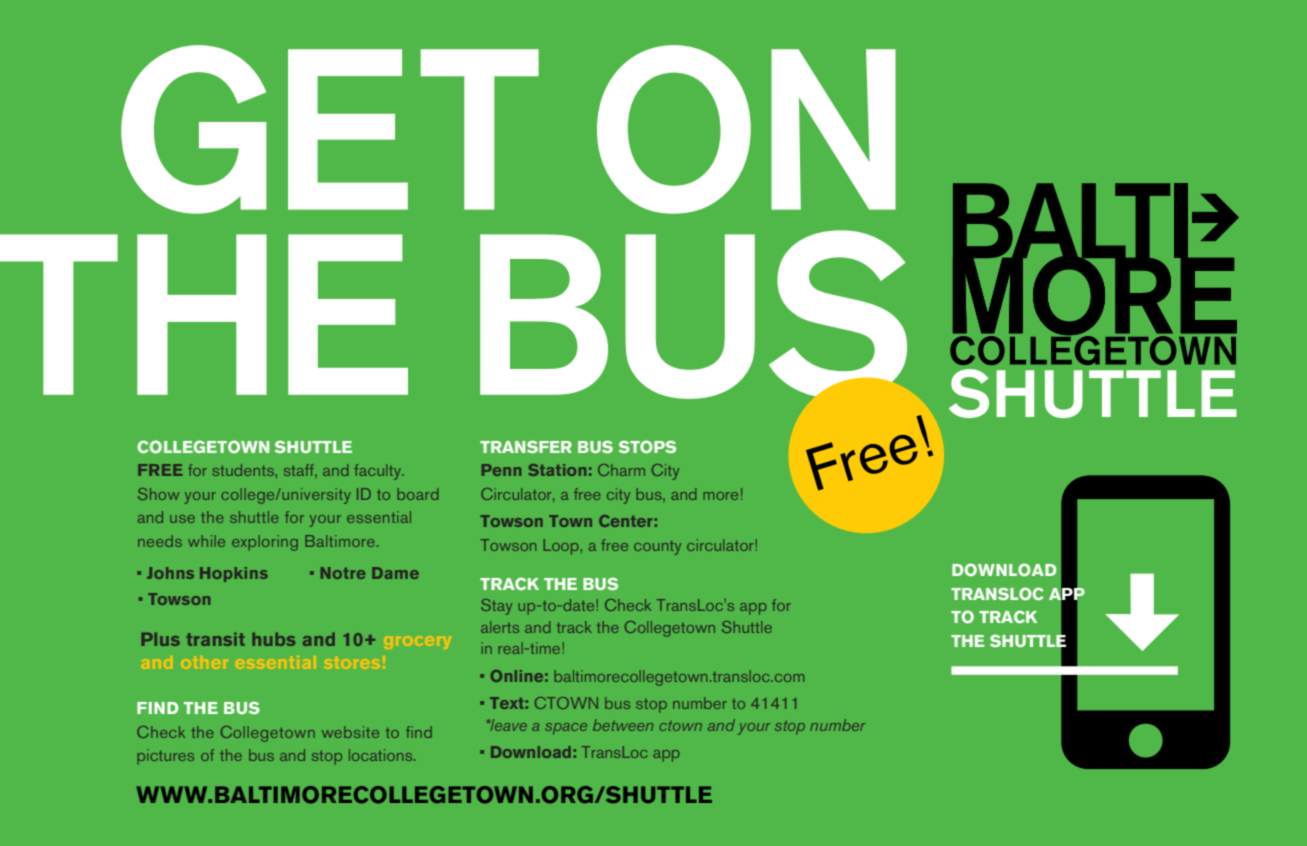 This image has width=1307, height=846. I want to click on locations, so click(382, 755).
